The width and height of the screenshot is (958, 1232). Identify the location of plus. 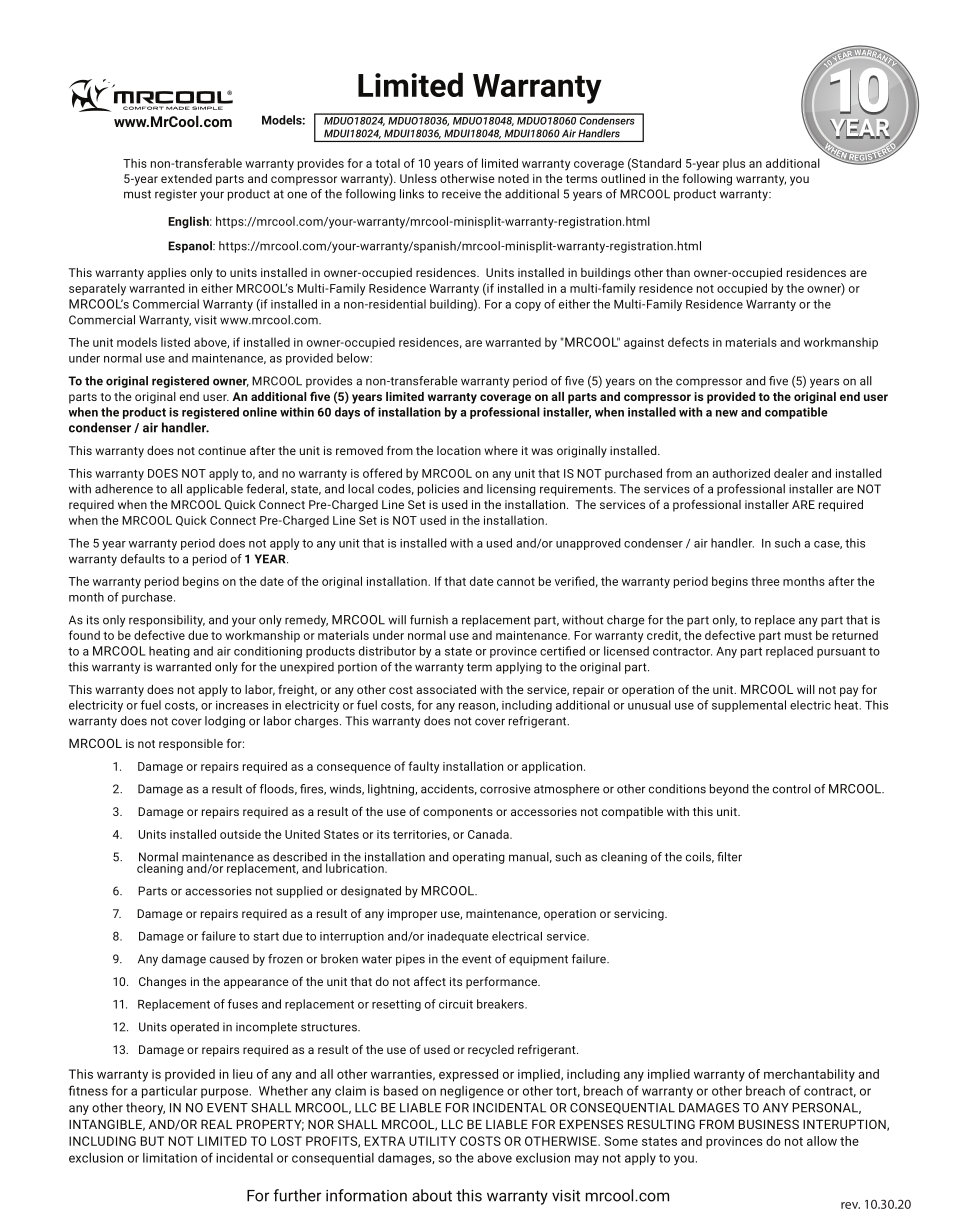
(734, 164).
